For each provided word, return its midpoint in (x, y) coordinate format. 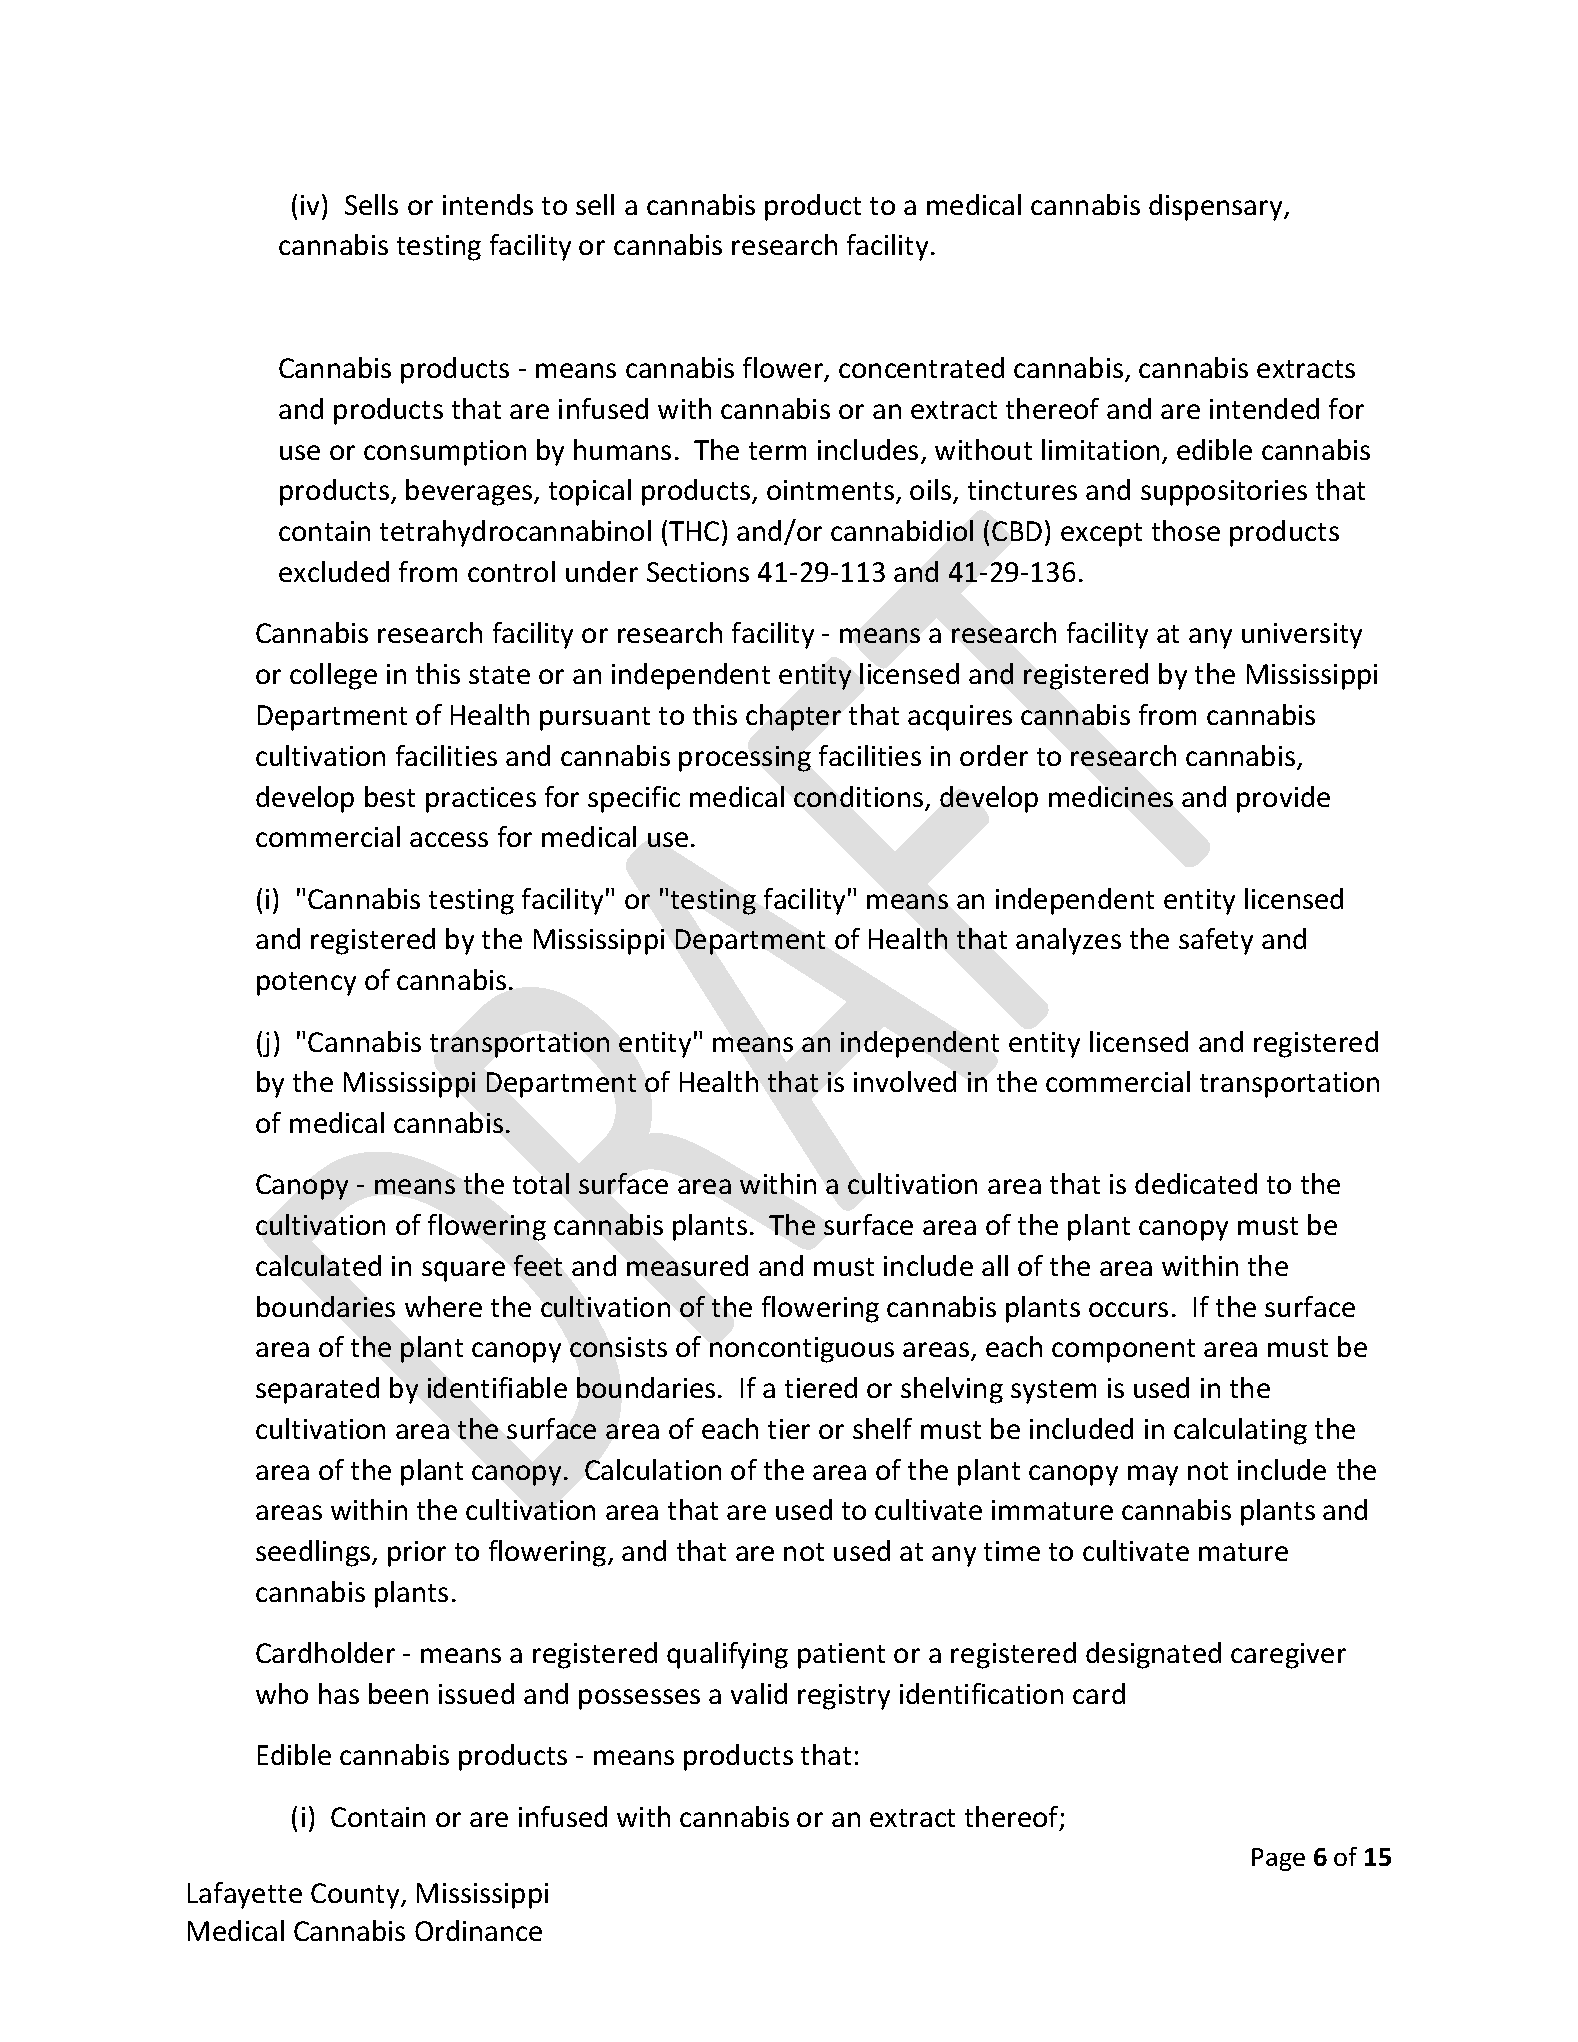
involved (905, 1081)
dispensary (1217, 207)
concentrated (921, 367)
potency (306, 984)
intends (488, 204)
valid (759, 1693)
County (356, 1896)
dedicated (1196, 1183)
